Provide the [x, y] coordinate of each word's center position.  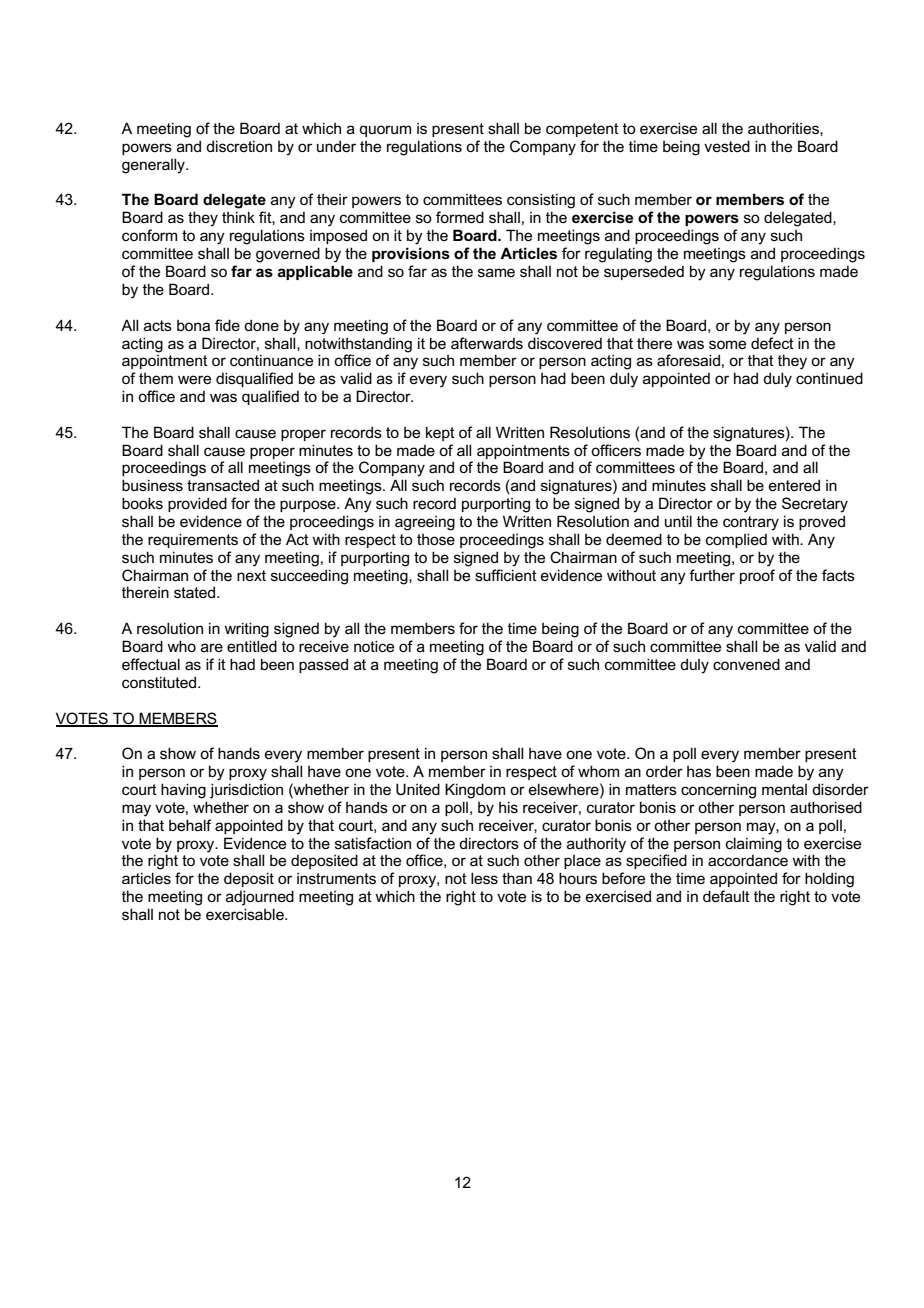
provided [197, 504]
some [727, 344]
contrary [751, 523]
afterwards [487, 343]
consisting [541, 201]
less [484, 878]
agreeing [425, 523]
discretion [239, 146]
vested [727, 146]
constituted [160, 682]
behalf [190, 825]
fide [227, 325]
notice [374, 646]
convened [746, 664]
